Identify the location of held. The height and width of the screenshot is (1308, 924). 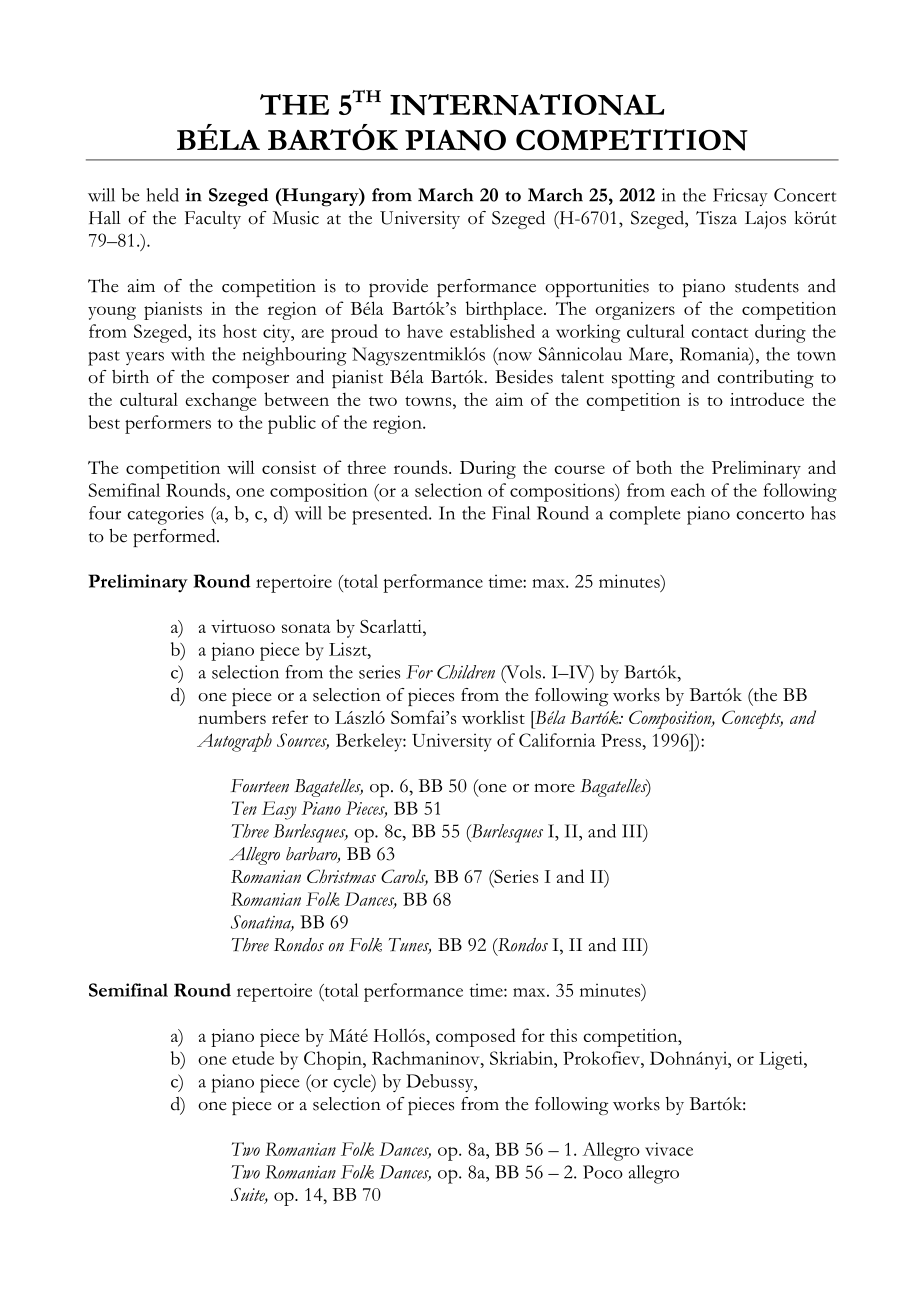
(162, 195).
